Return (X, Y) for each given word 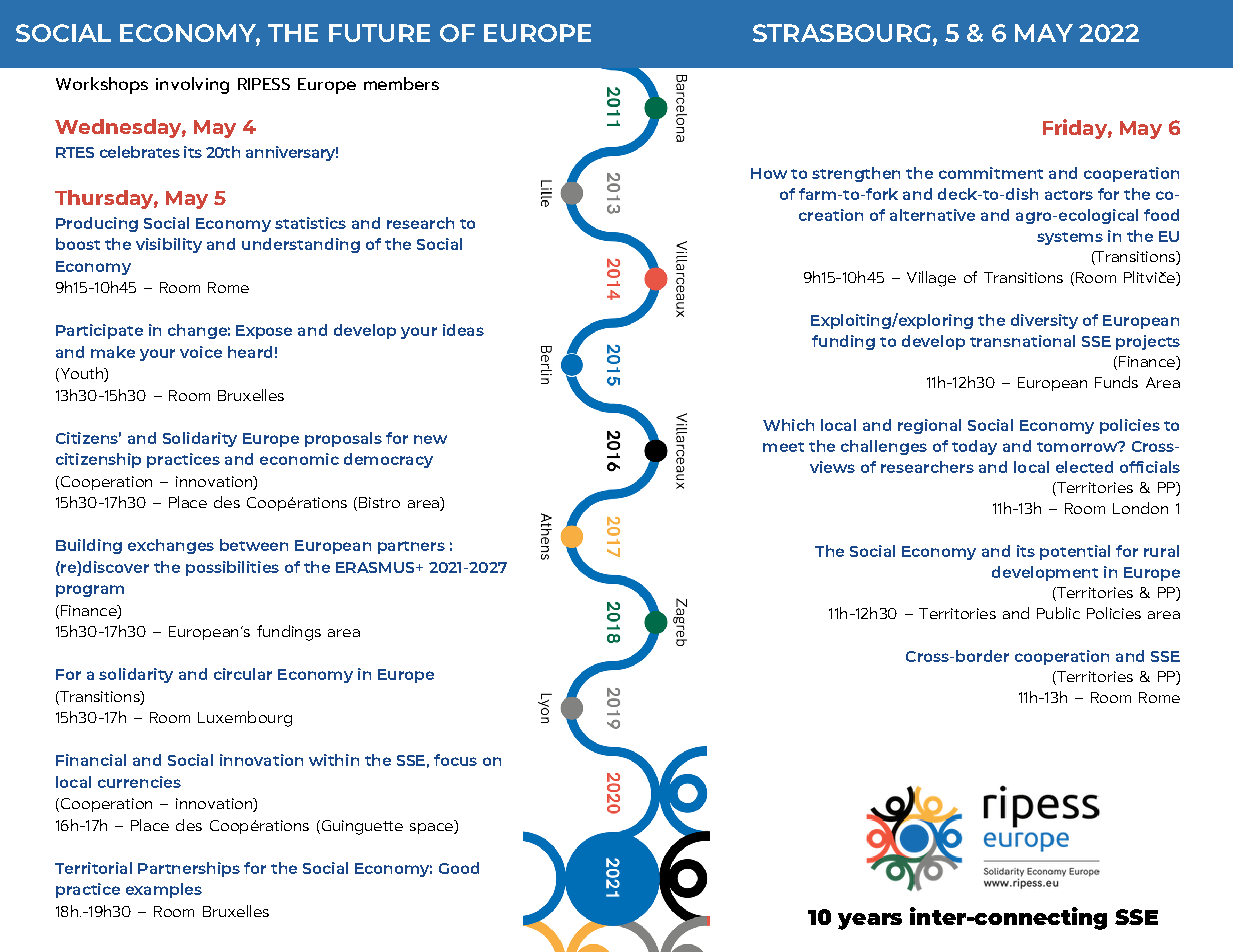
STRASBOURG (842, 33)
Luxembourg (245, 719)
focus (455, 760)
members (401, 83)
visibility (169, 245)
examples (164, 890)
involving (192, 85)
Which (788, 425)
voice (201, 352)
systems (1070, 238)
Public (1058, 613)
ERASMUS (376, 567)
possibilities (232, 568)
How (769, 173)
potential (1075, 552)
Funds (1116, 382)
